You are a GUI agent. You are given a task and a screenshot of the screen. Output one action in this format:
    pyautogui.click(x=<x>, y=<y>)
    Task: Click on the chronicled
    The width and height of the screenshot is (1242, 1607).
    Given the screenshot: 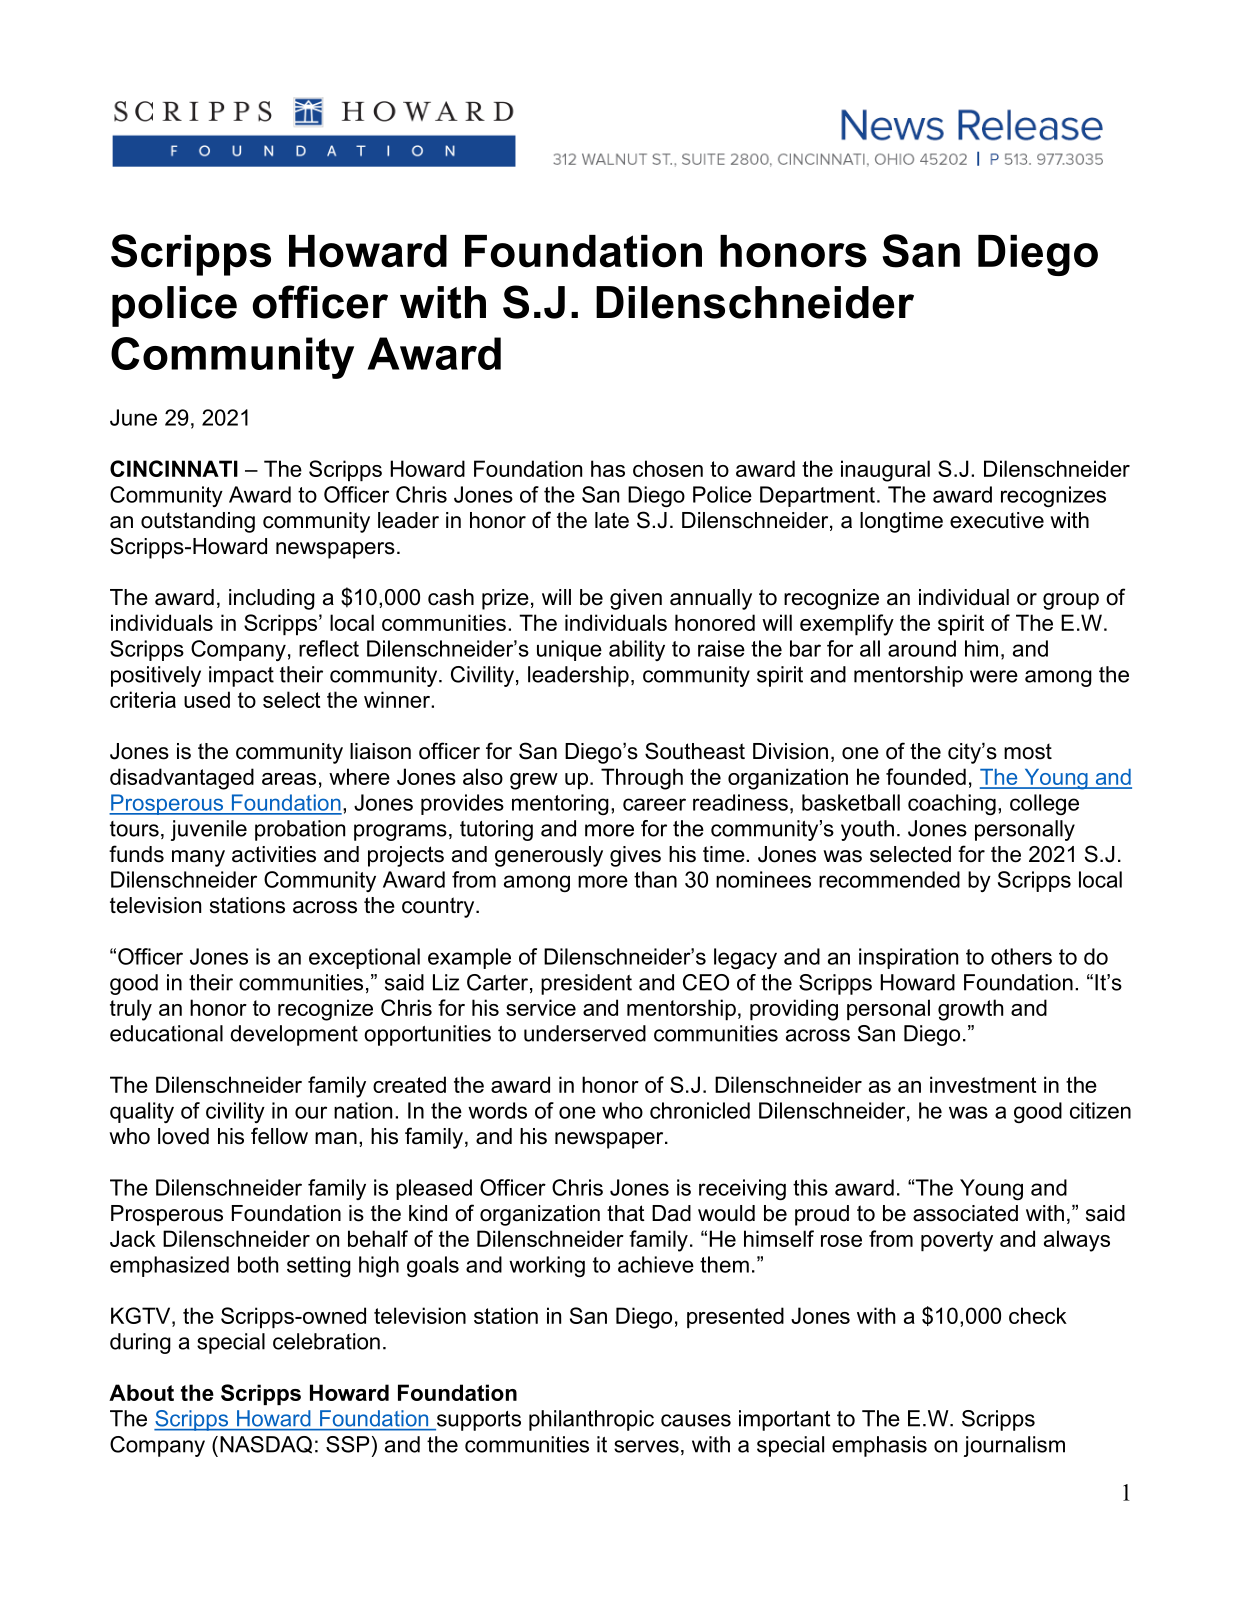 What is the action you would take?
    pyautogui.click(x=700, y=1110)
